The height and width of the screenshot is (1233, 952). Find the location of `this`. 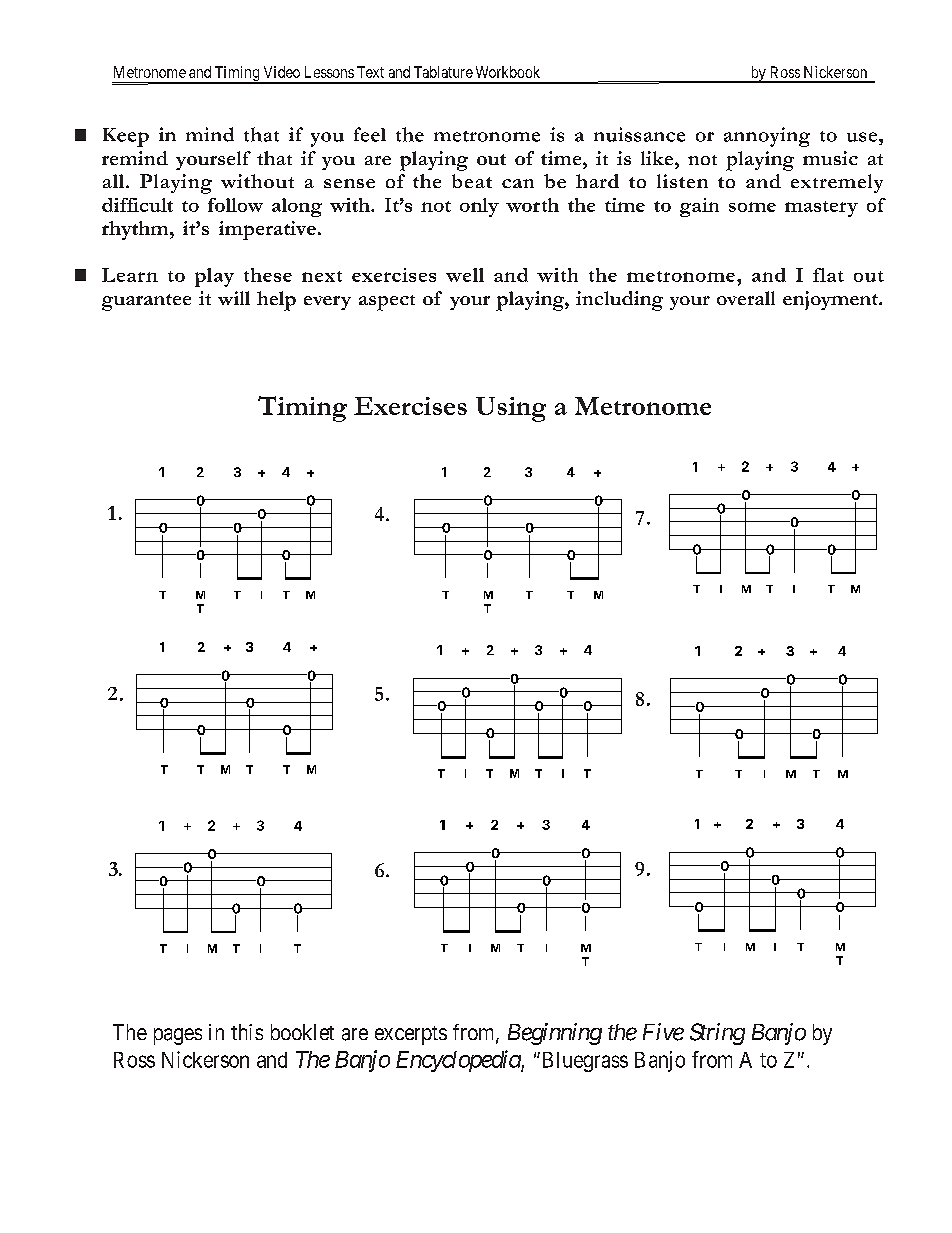

this is located at coordinates (247, 1032).
